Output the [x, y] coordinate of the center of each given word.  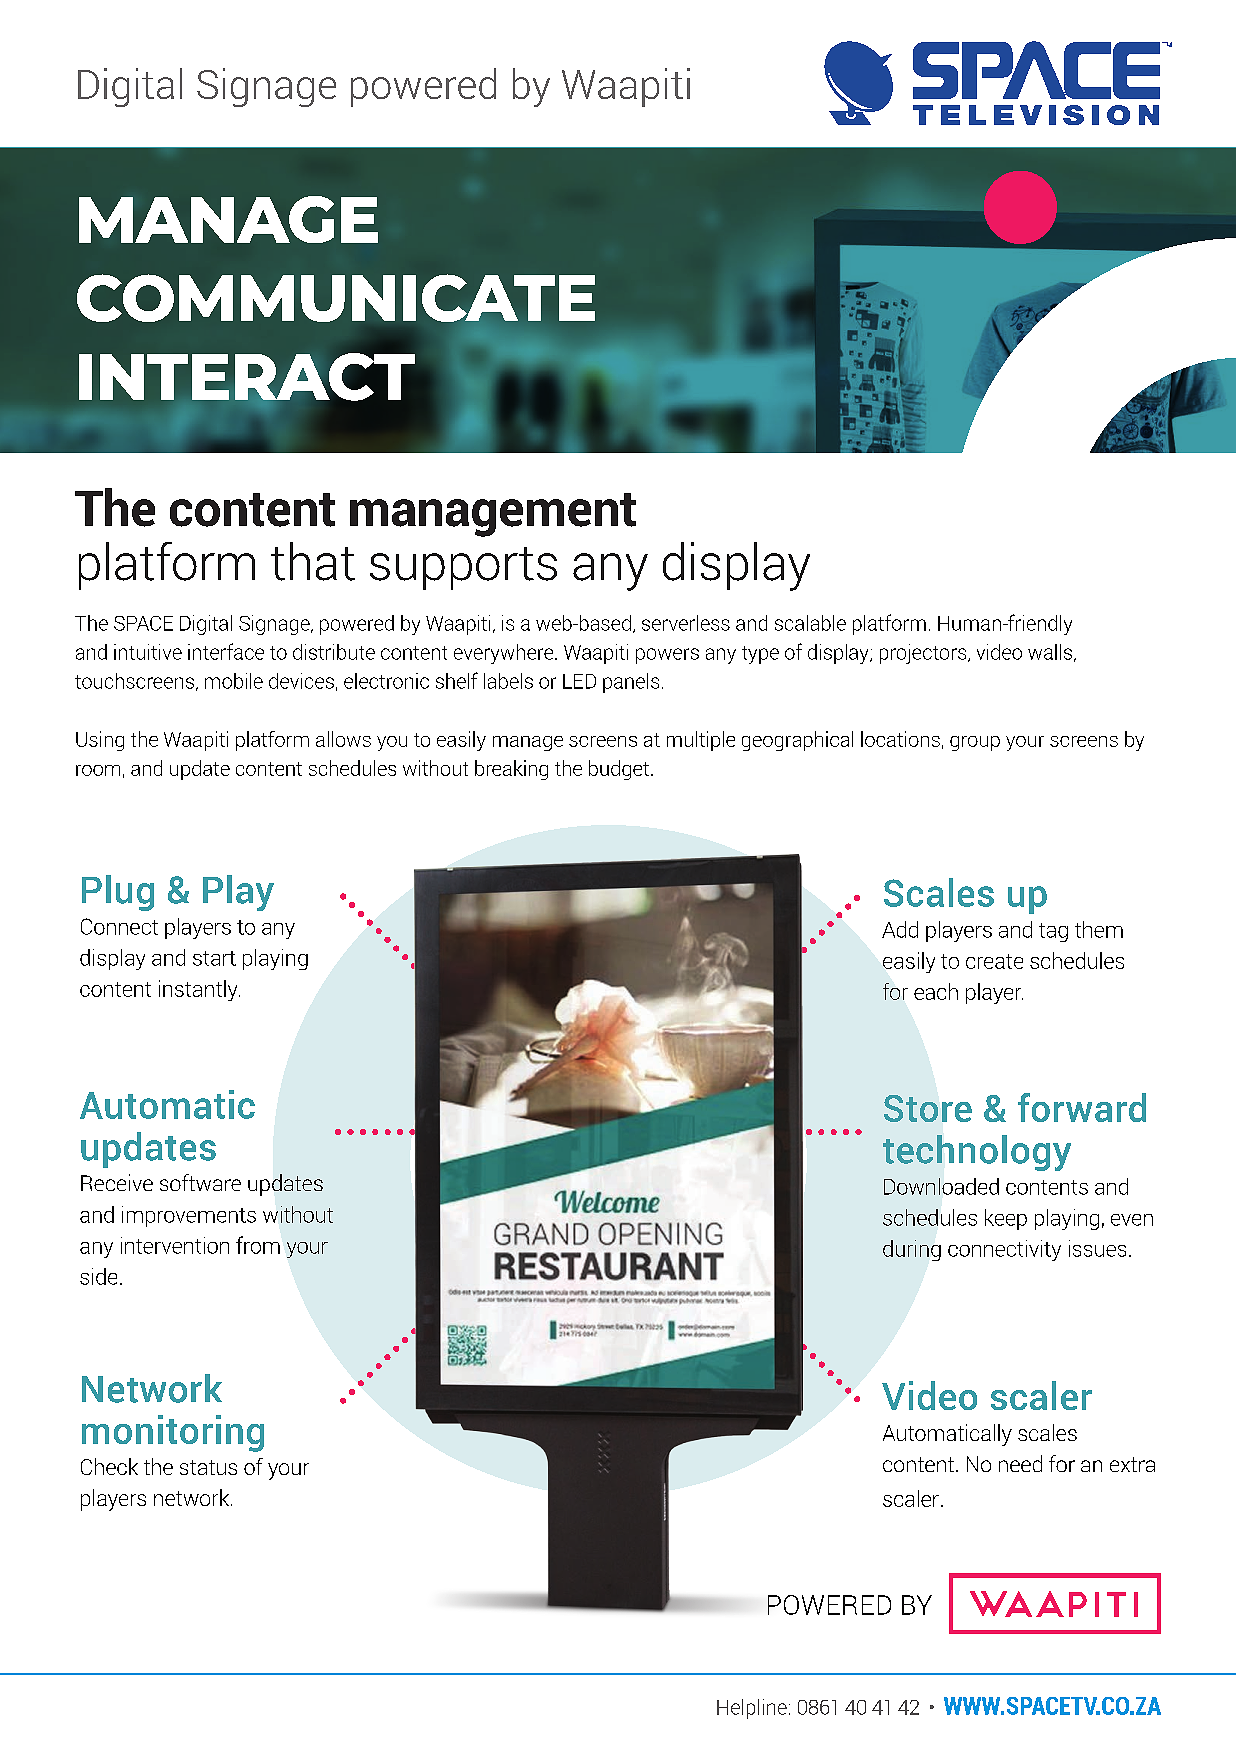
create [994, 961]
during [912, 1250]
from [258, 1245]
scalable [810, 623]
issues [1097, 1248]
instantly [199, 990]
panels [631, 683]
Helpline [752, 1709]
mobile [234, 681]
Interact [247, 378]
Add [900, 929]
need [1020, 1463]
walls [1051, 653]
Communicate [336, 298]
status [208, 1467]
